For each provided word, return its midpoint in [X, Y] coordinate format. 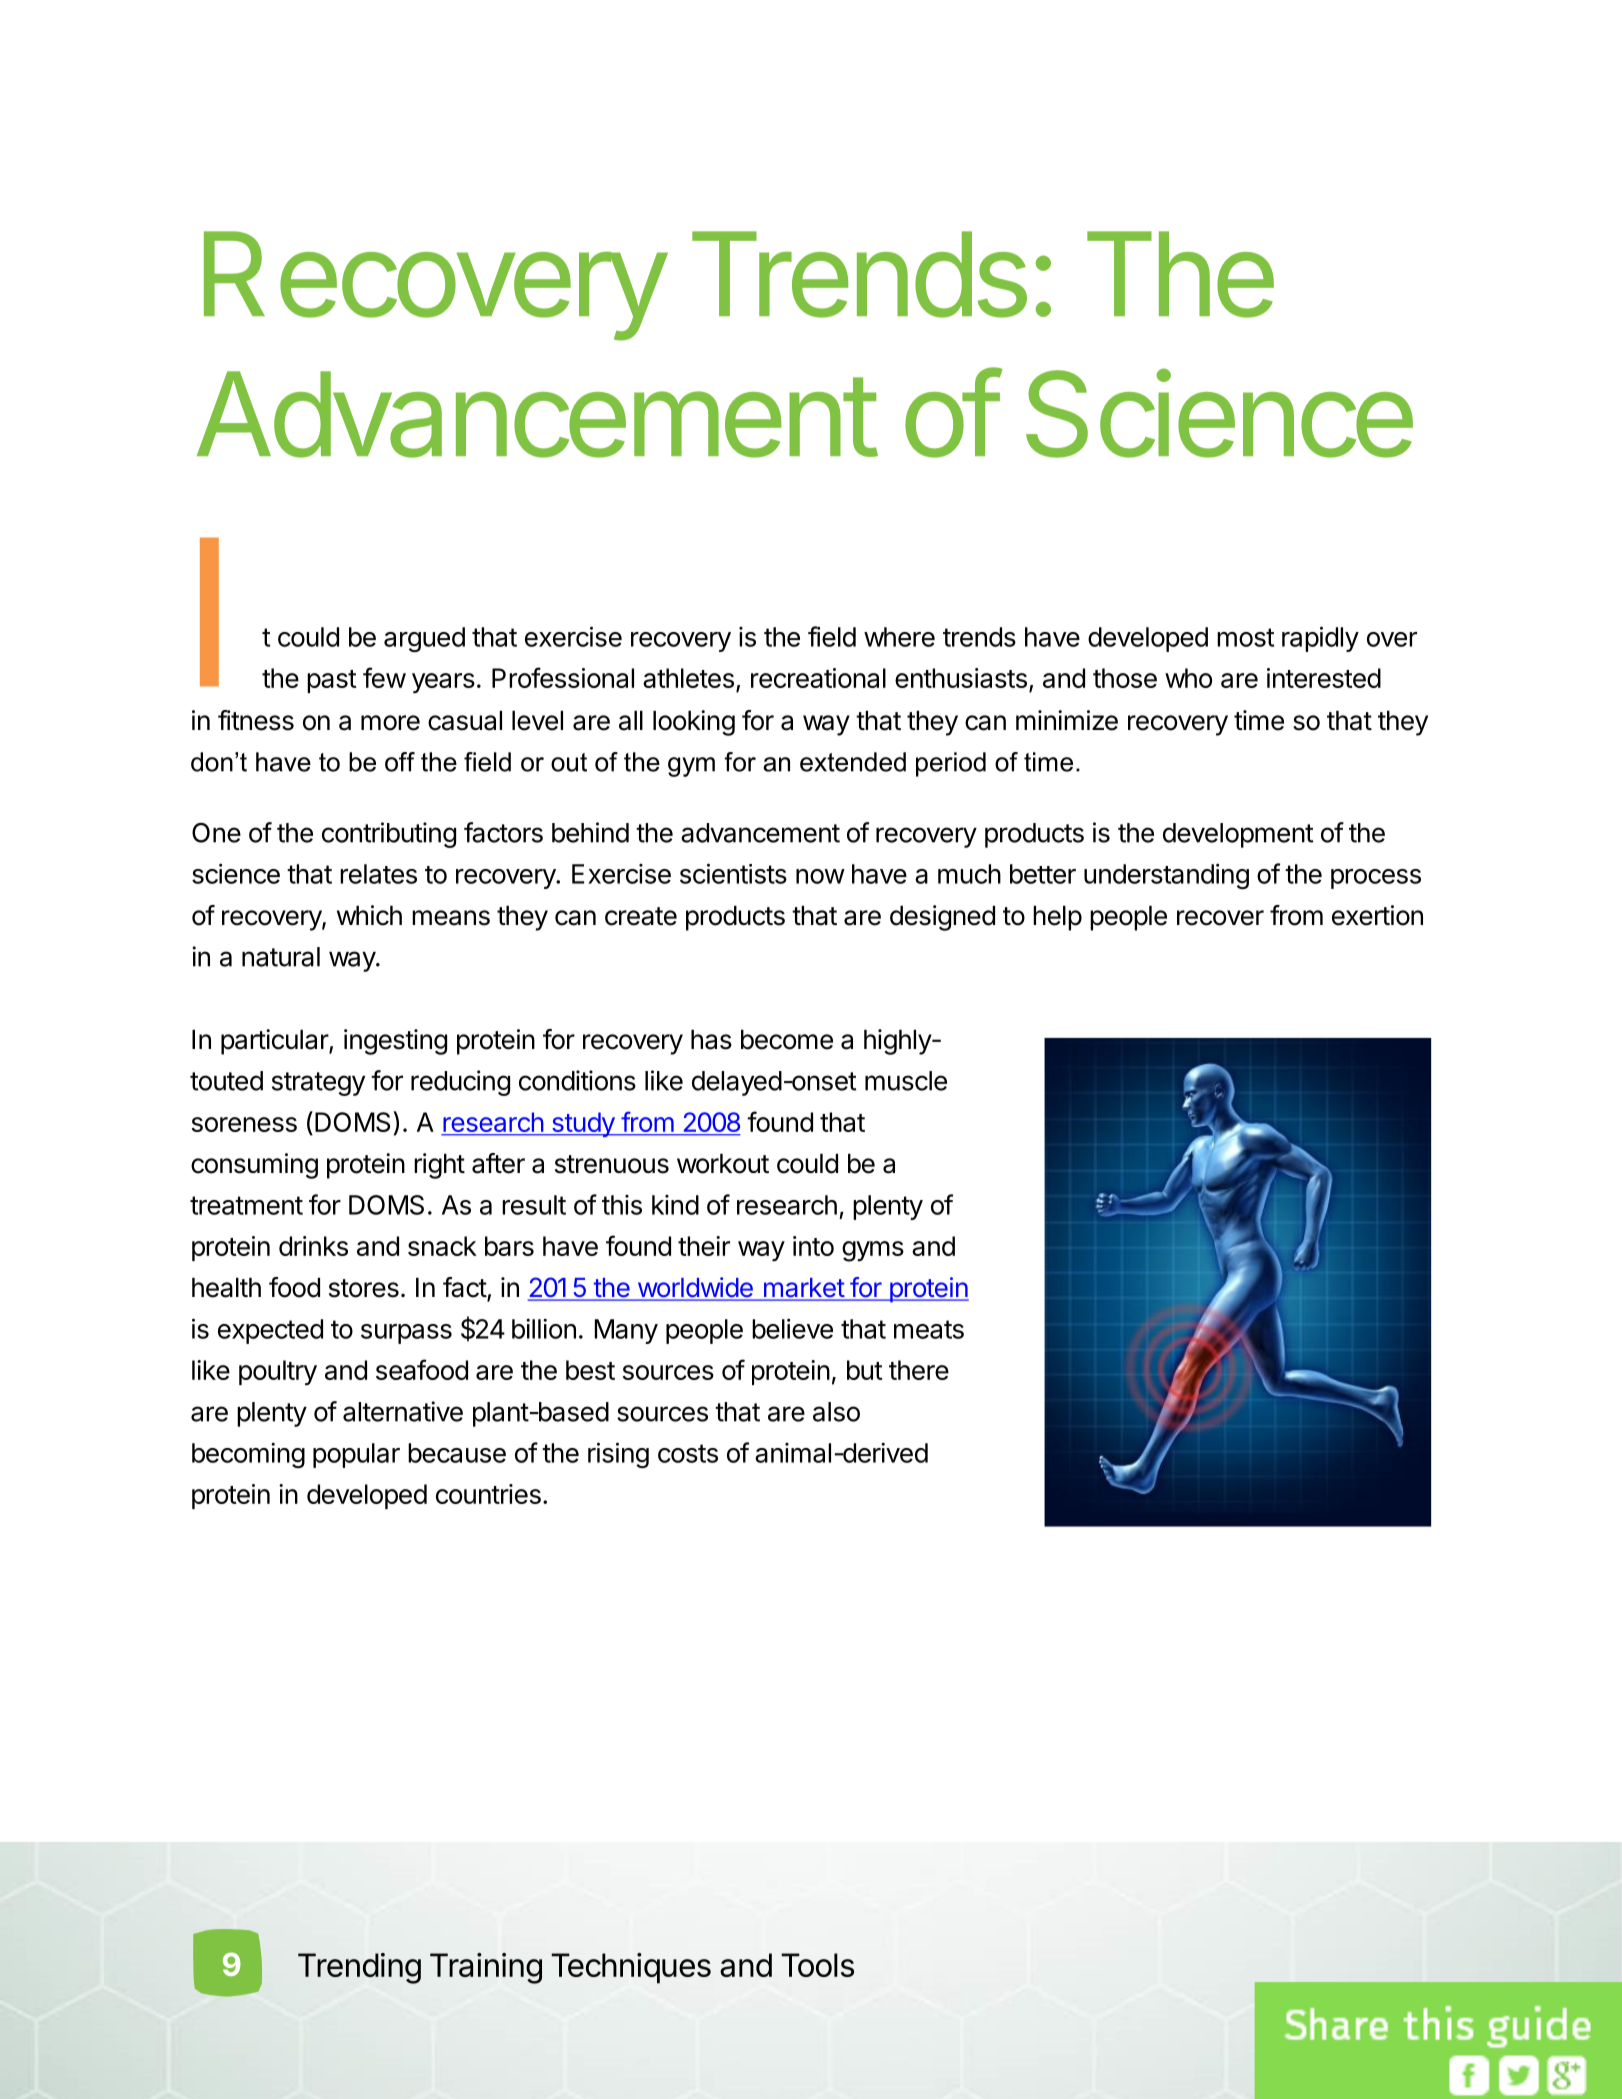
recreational [818, 678]
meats [929, 1329]
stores [364, 1288]
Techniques [631, 1968]
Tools [817, 1965]
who [1188, 678]
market [803, 1289]
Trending [359, 1968]
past [332, 681]
